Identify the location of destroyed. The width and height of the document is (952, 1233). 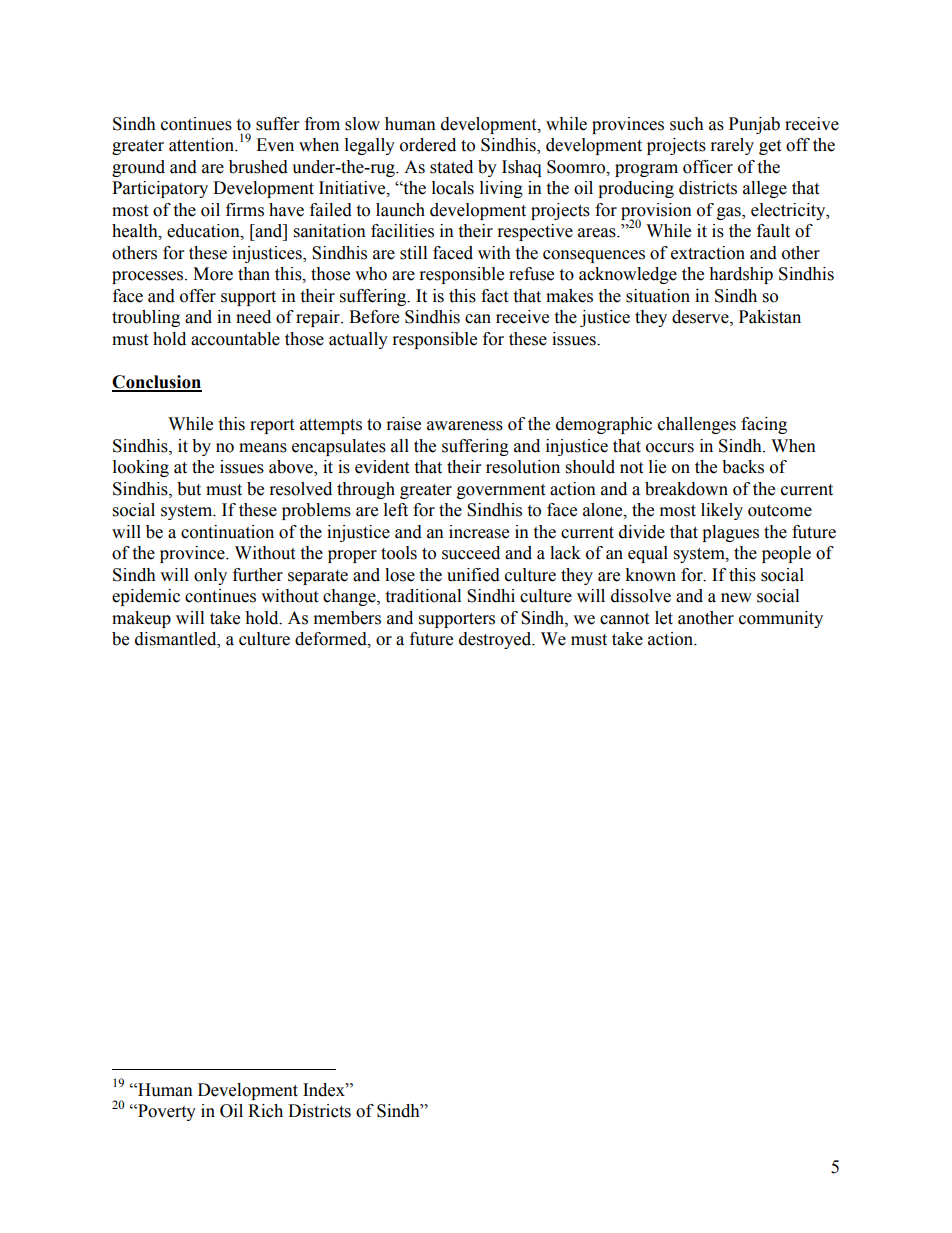
(496, 640).
